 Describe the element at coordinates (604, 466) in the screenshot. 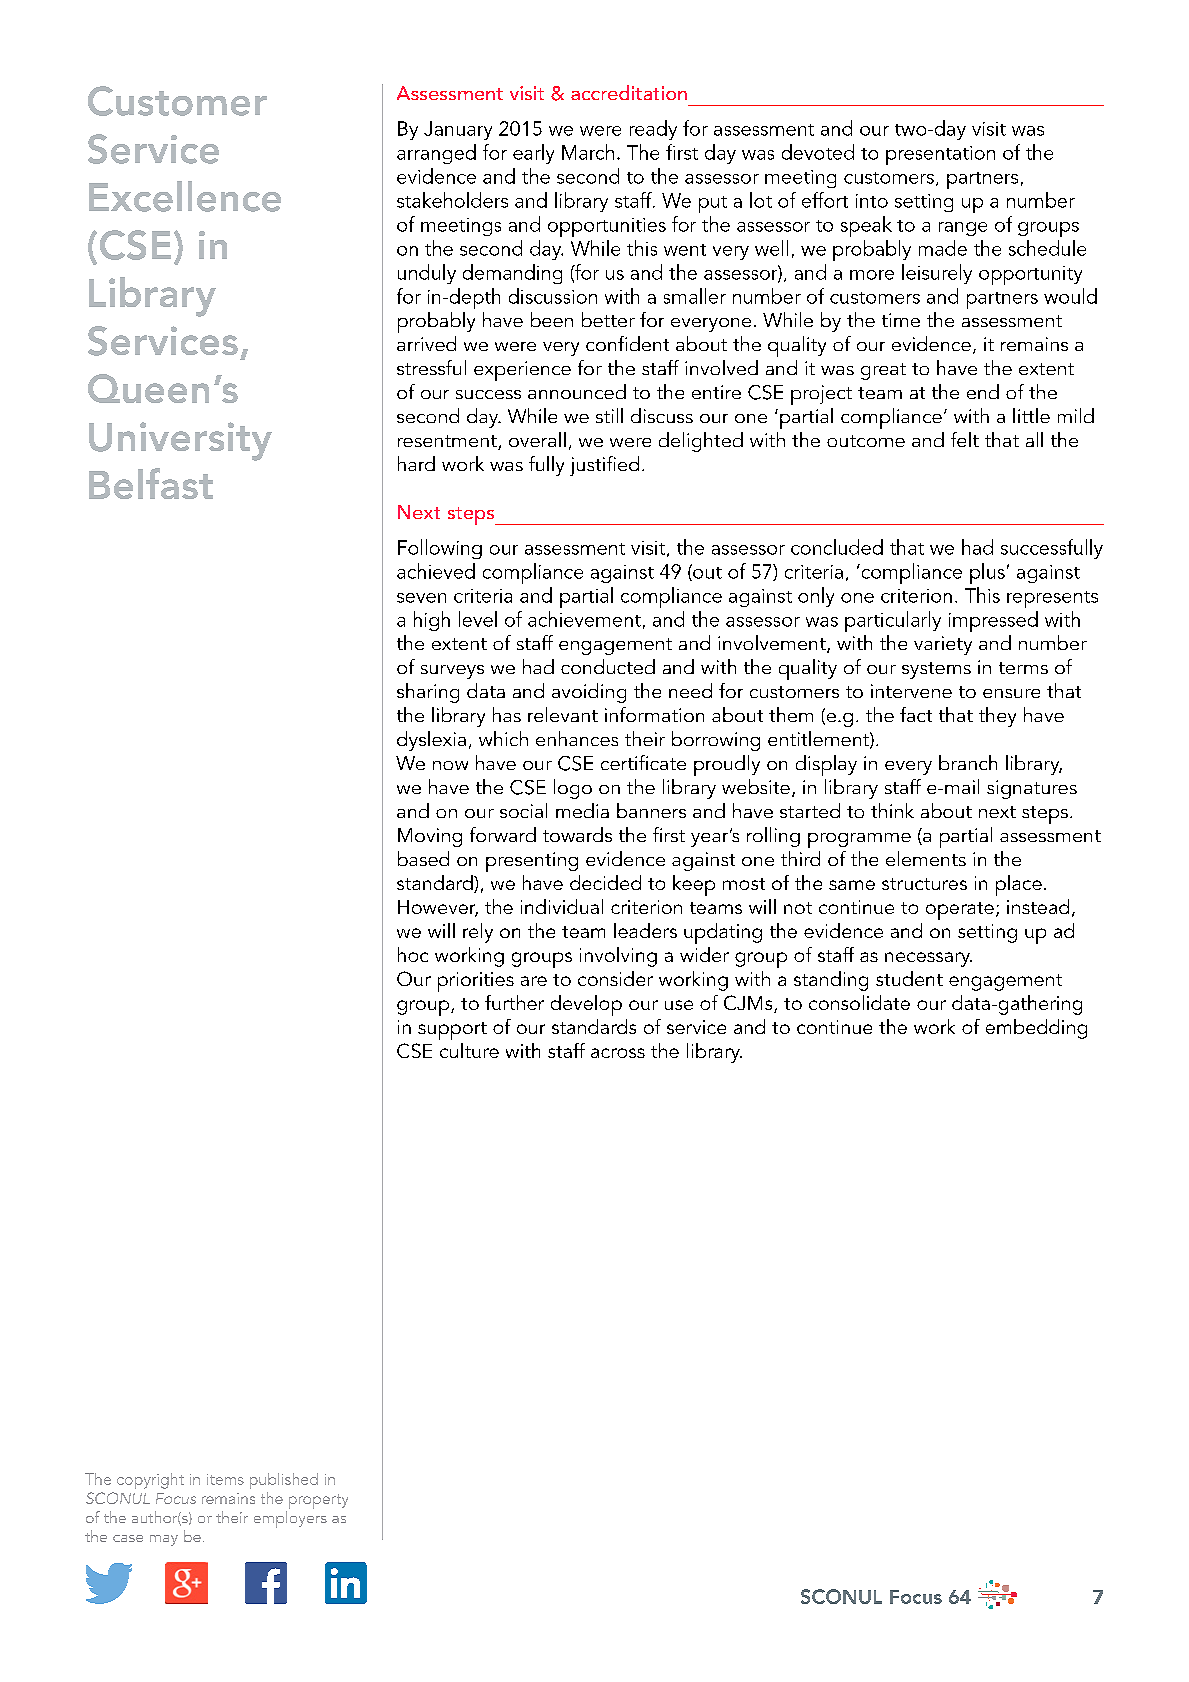

I see `justified` at that location.
